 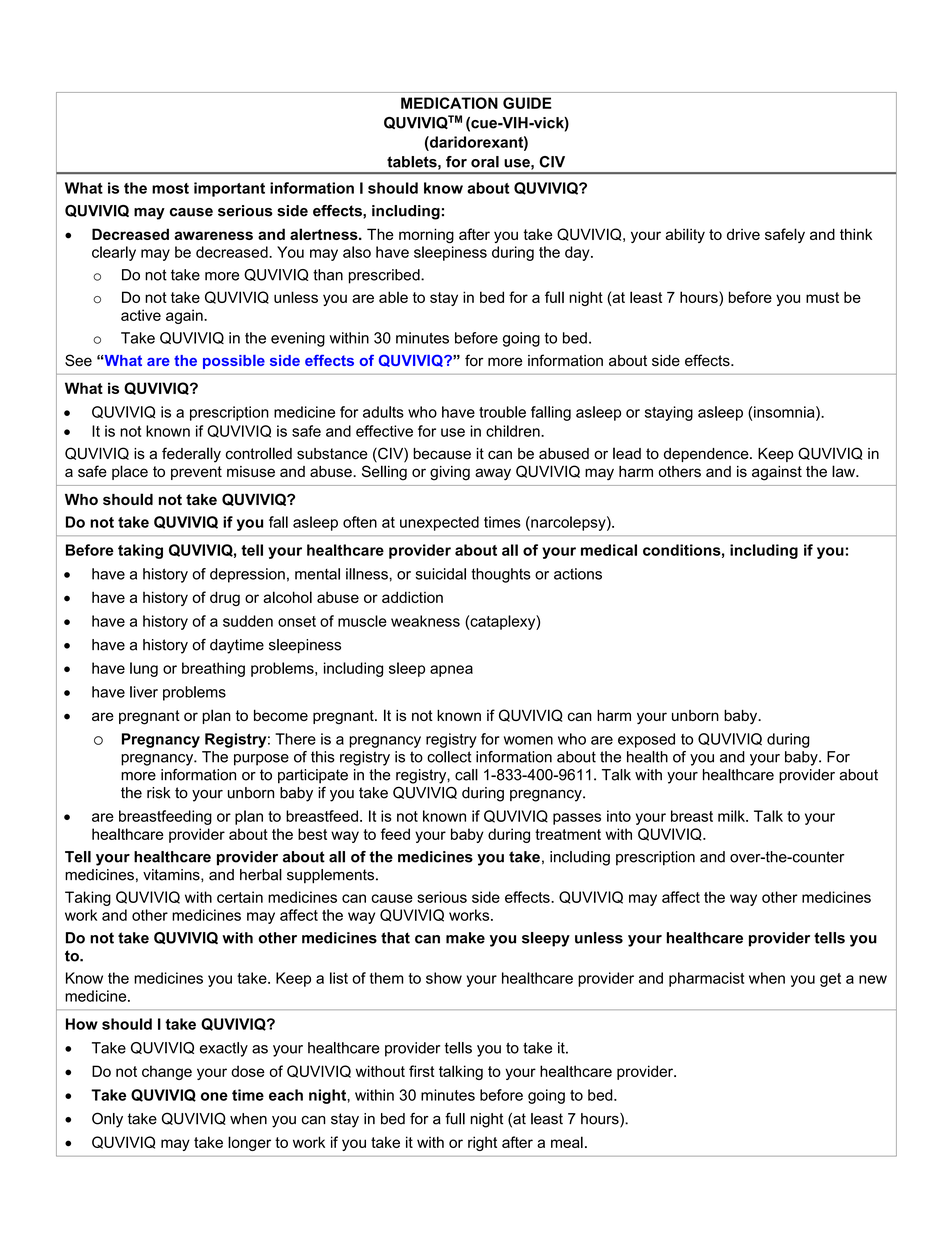 What do you see at coordinates (214, 1096) in the image?
I see `one` at bounding box center [214, 1096].
